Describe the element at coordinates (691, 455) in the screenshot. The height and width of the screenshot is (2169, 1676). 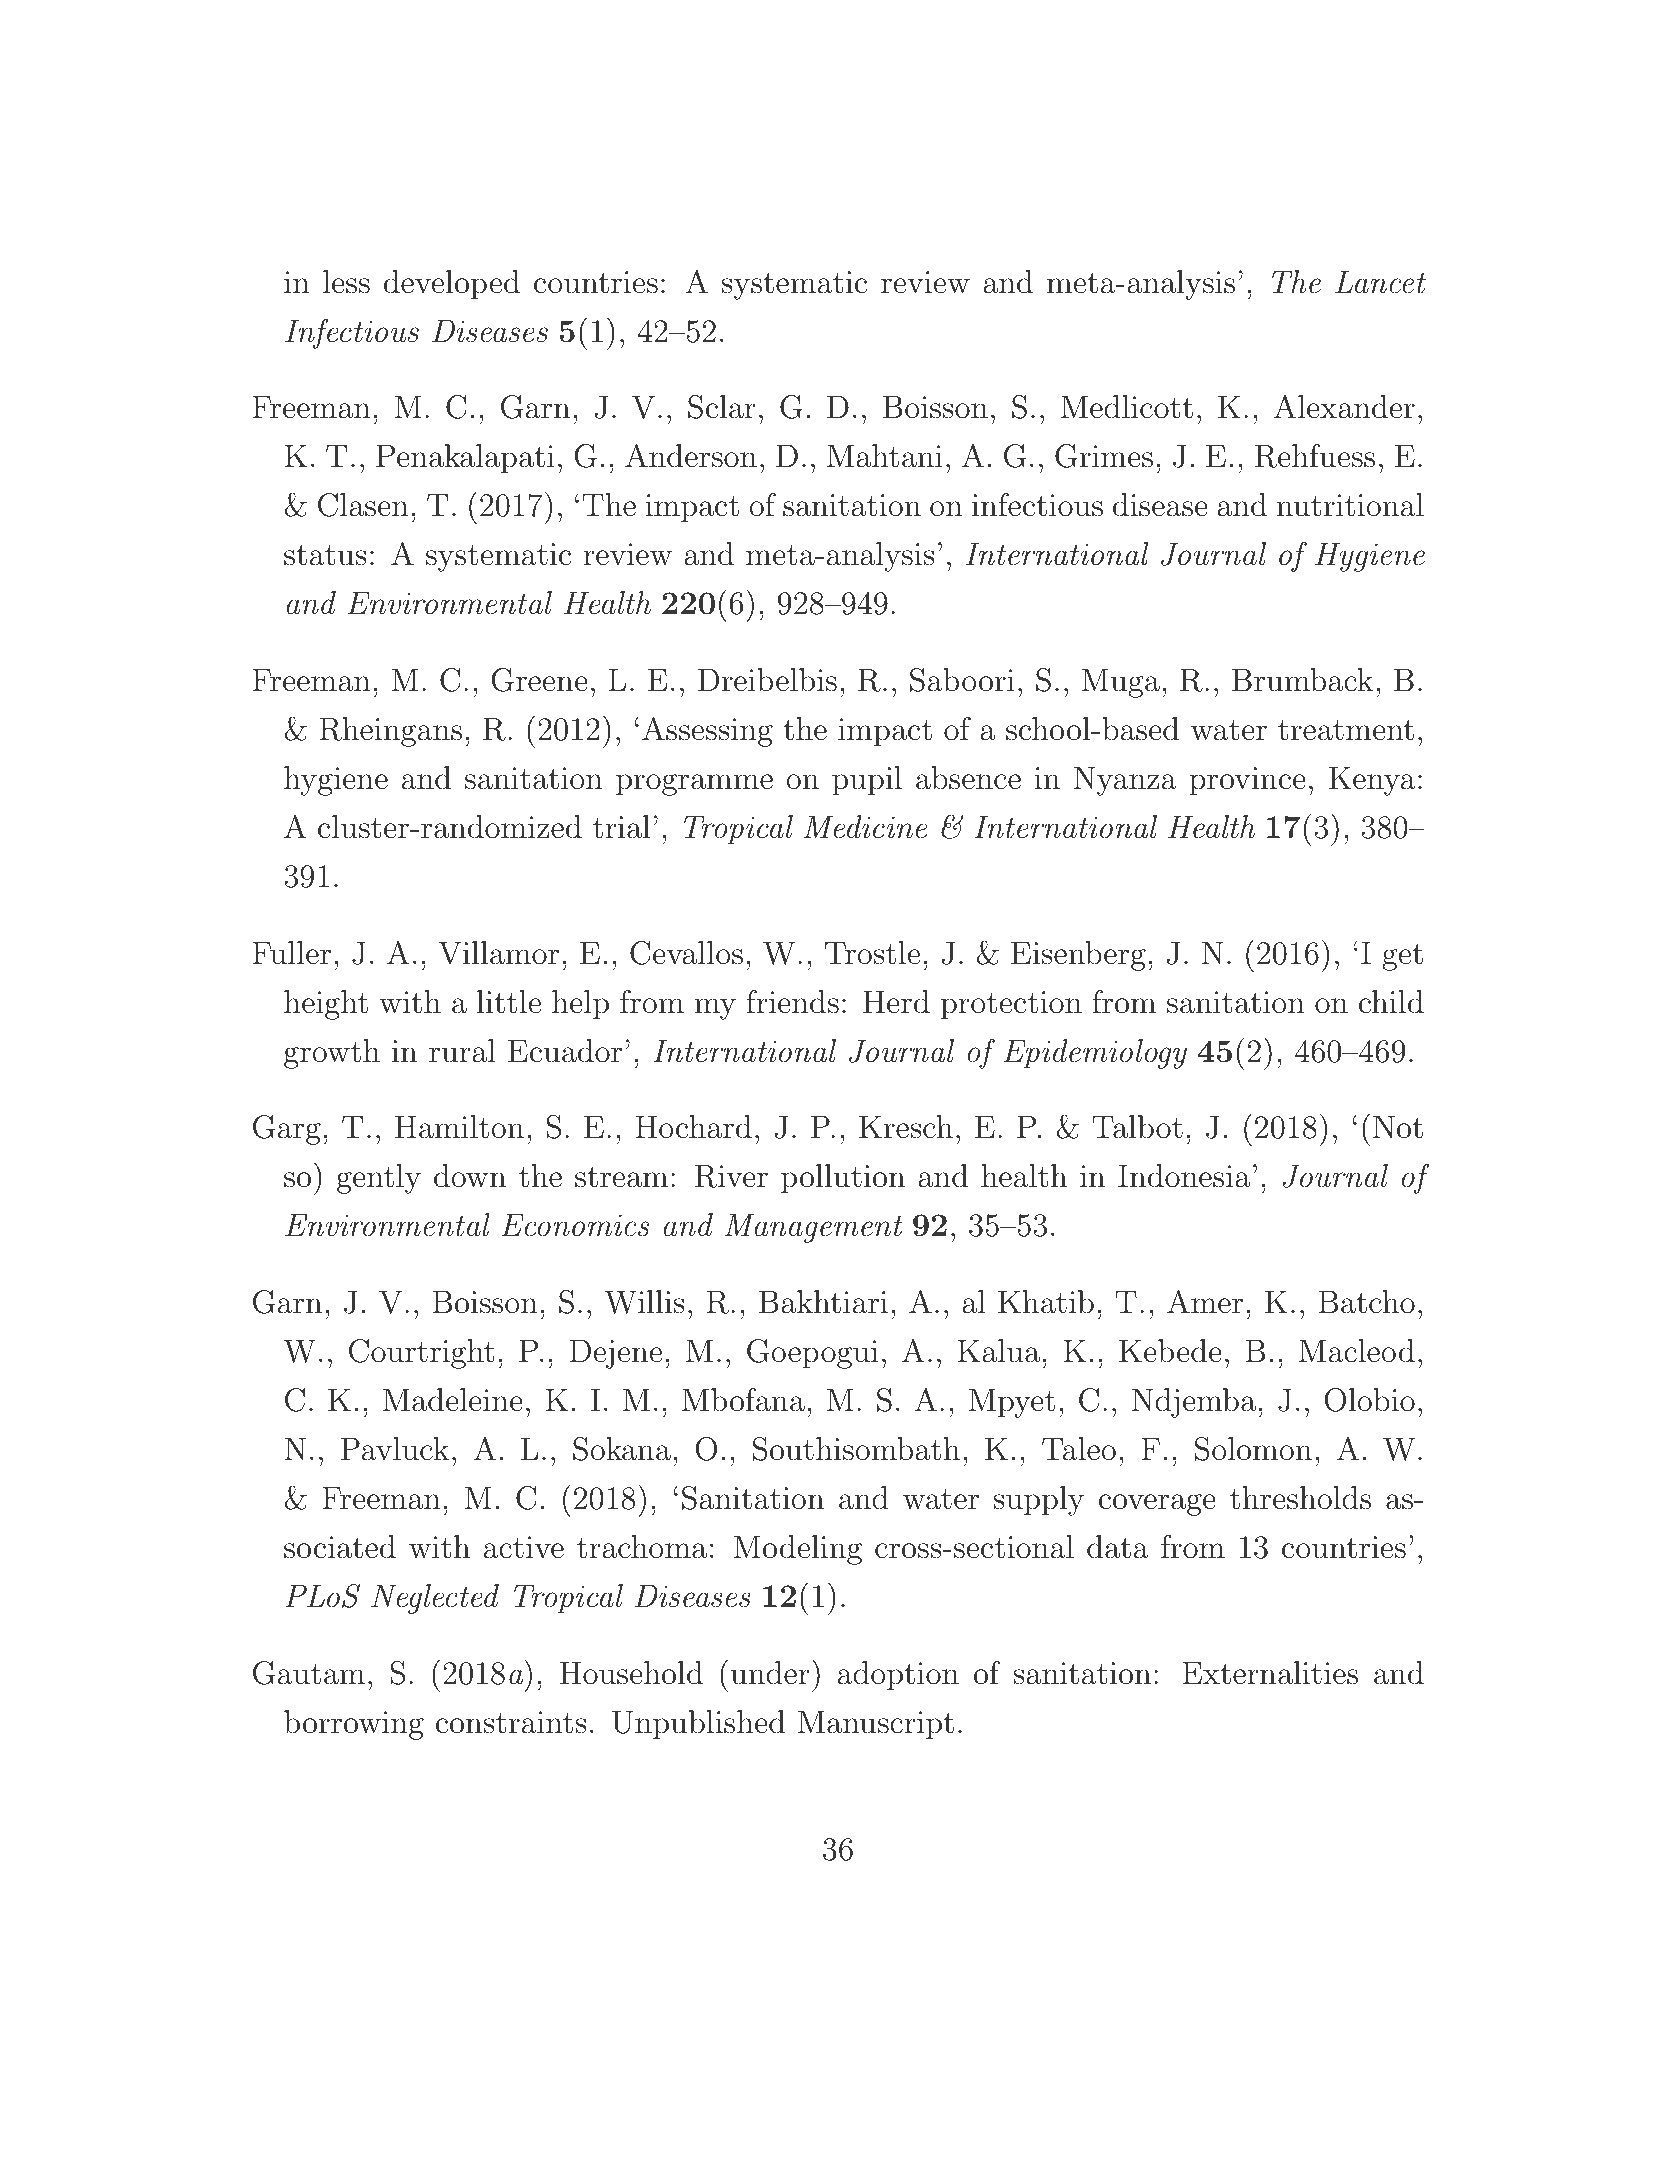
I see `Anderson` at that location.
